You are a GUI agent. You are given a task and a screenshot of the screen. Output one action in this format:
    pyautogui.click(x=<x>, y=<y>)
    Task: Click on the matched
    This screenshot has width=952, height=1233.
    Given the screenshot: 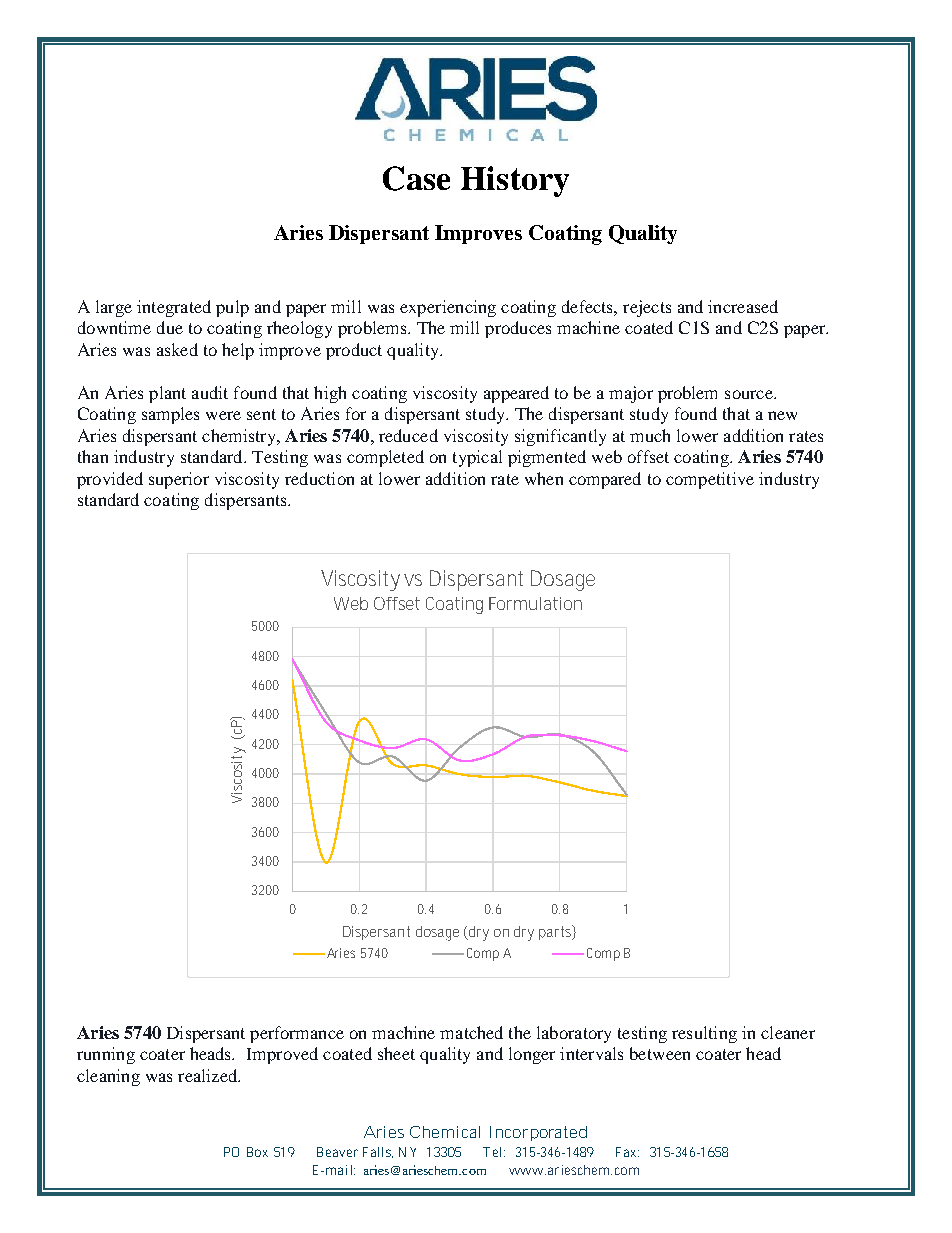 What is the action you would take?
    pyautogui.click(x=471, y=1032)
